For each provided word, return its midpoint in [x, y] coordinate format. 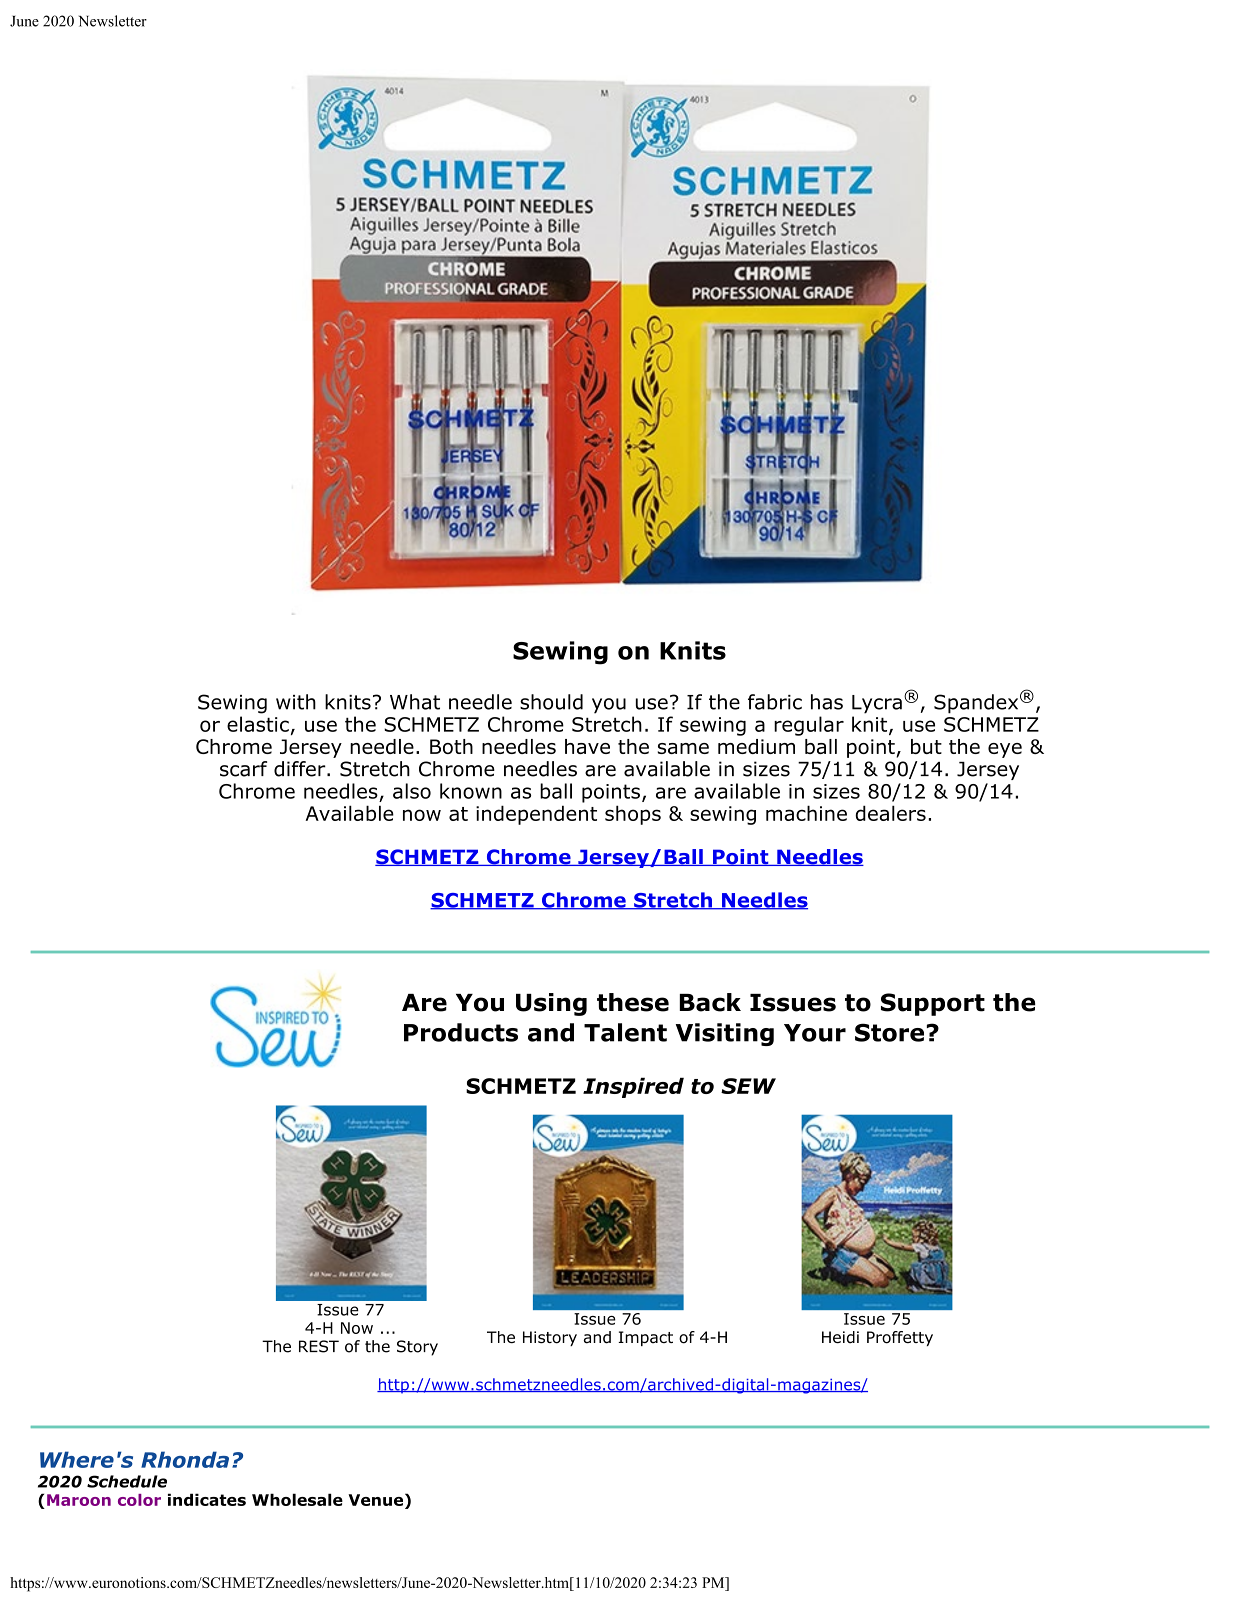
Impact [645, 1338]
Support [933, 1004]
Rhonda [185, 1459]
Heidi [840, 1337]
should [551, 702]
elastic [258, 724]
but [926, 746]
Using [551, 1004]
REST [319, 1346]
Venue [375, 1500]
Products [461, 1032]
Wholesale [297, 1499]
